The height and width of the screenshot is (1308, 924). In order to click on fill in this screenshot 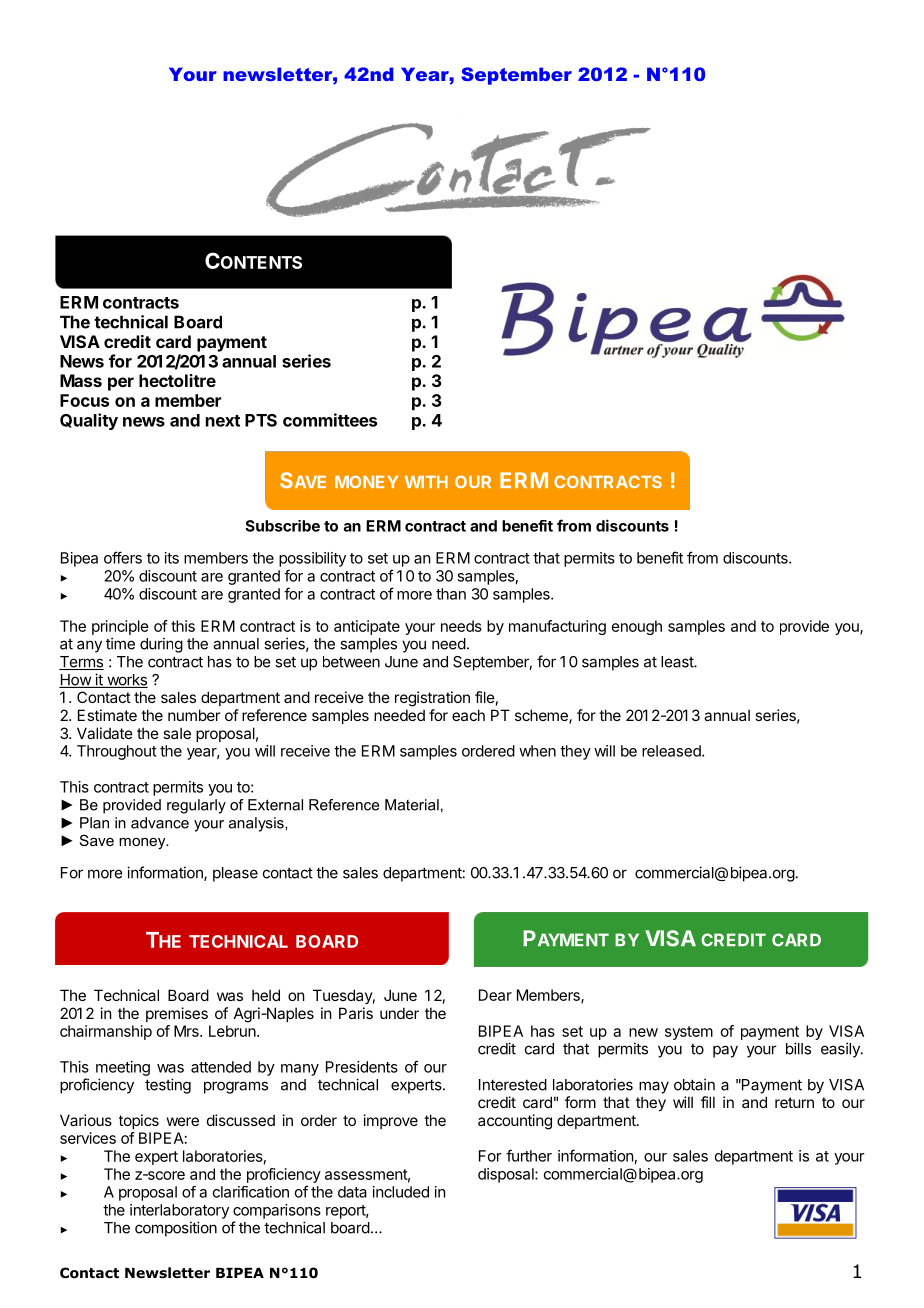, I will do `click(708, 1102)`.
